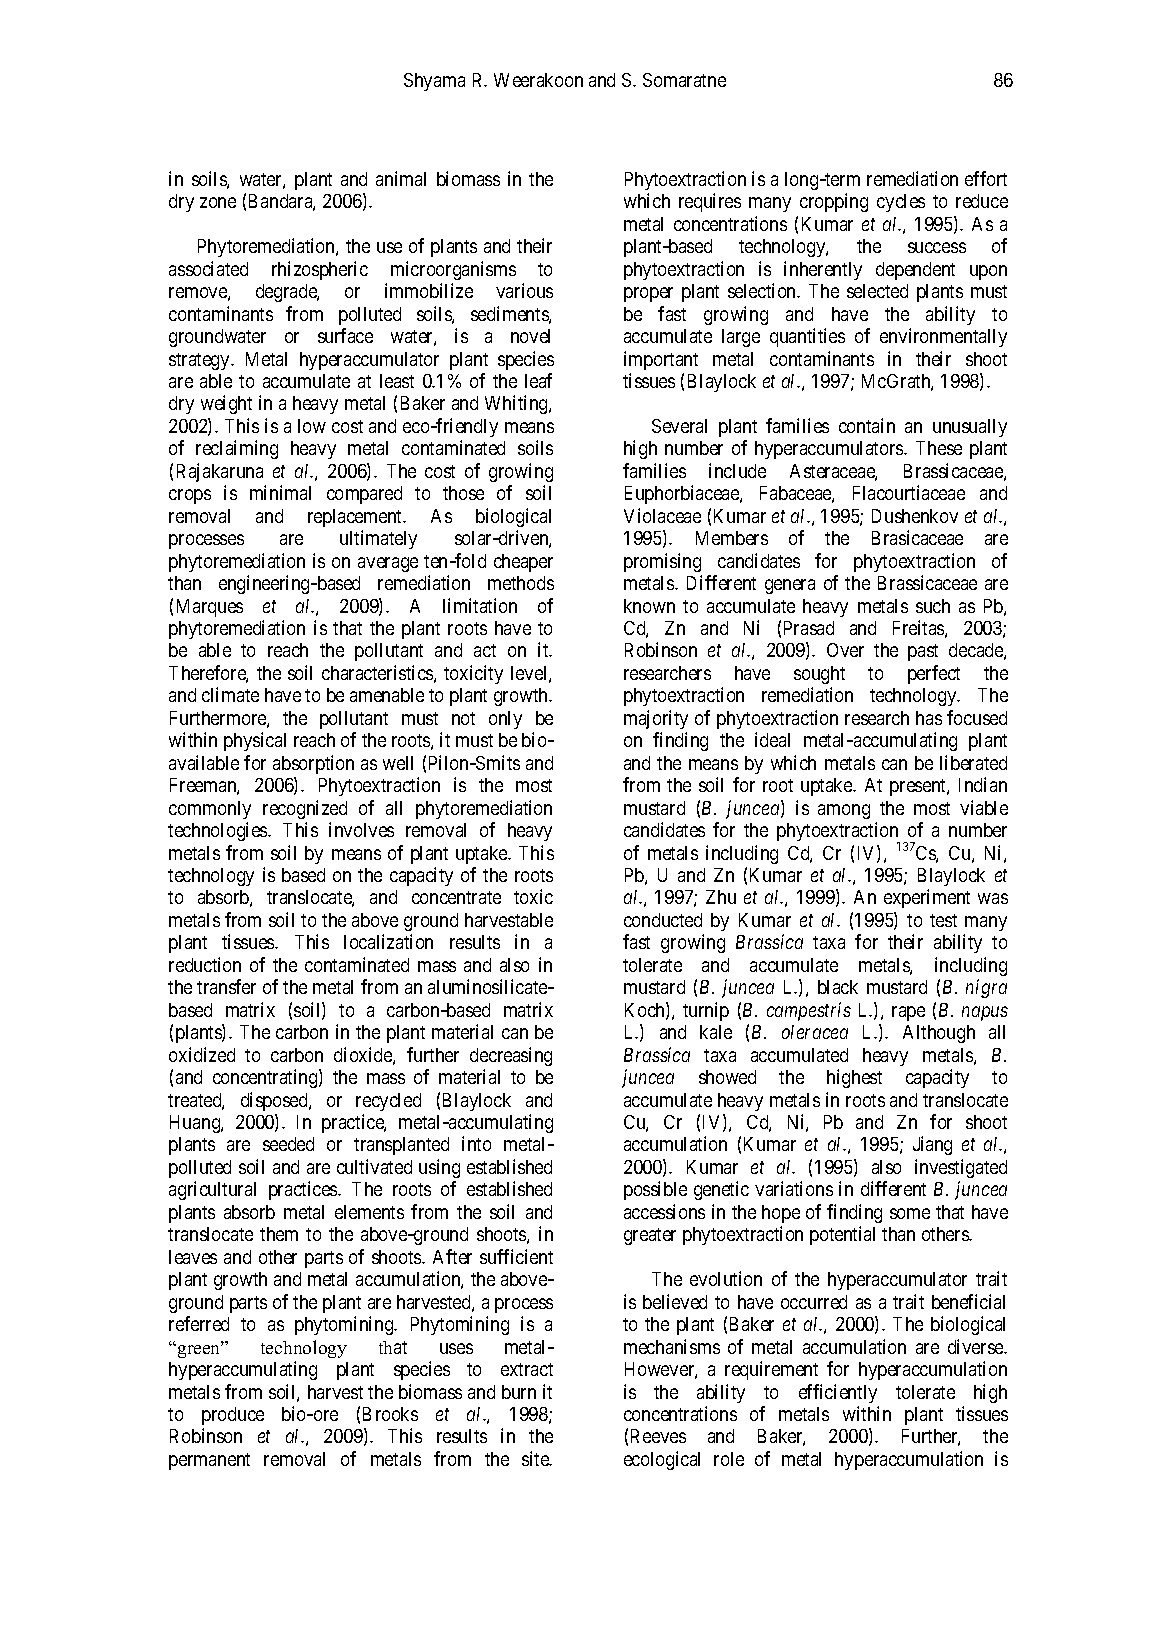  I want to click on Reeves, so click(658, 1436).
